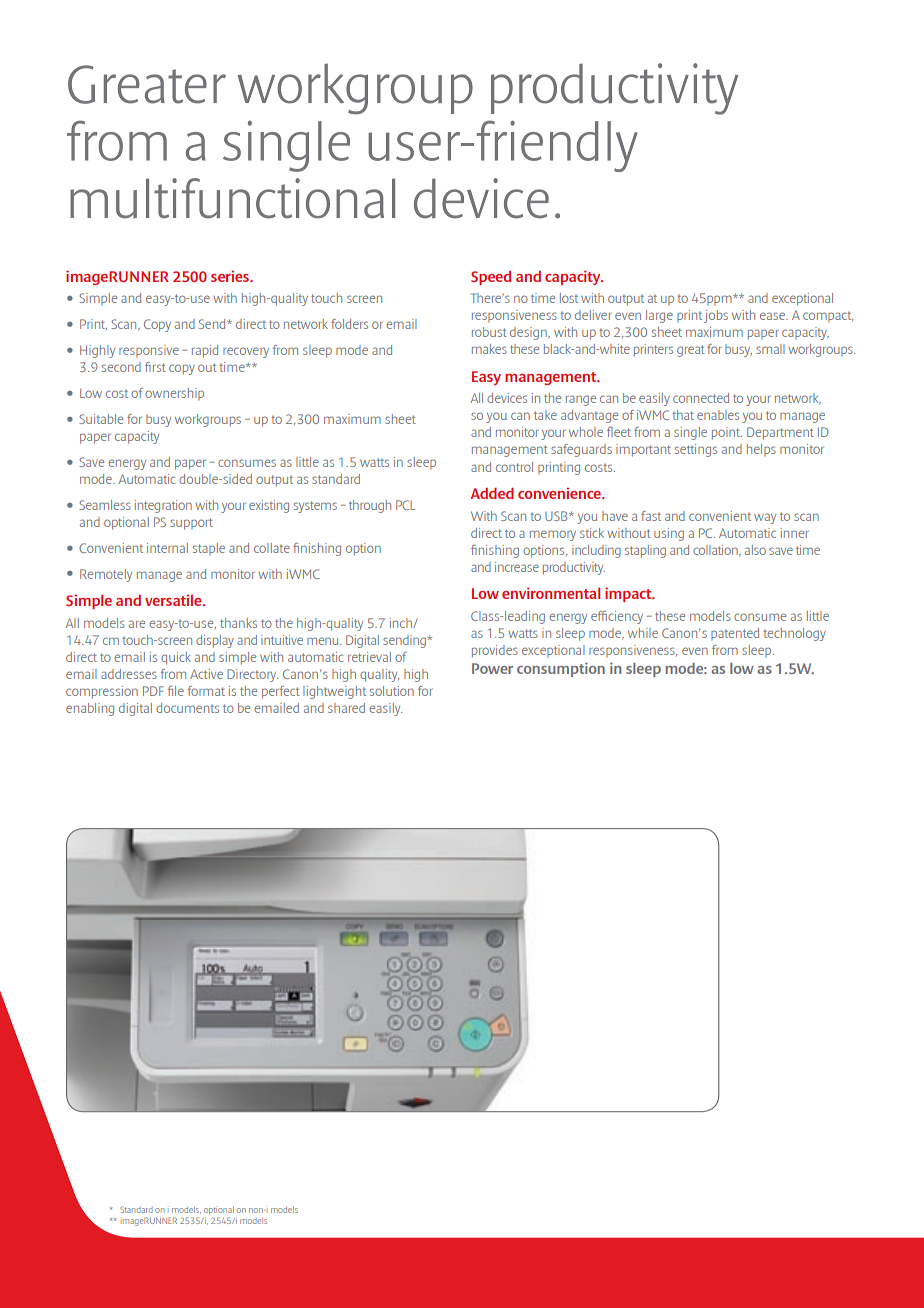 This image has height=1308, width=924. Describe the element at coordinates (232, 198) in the image. I see `multifunctional` at that location.
